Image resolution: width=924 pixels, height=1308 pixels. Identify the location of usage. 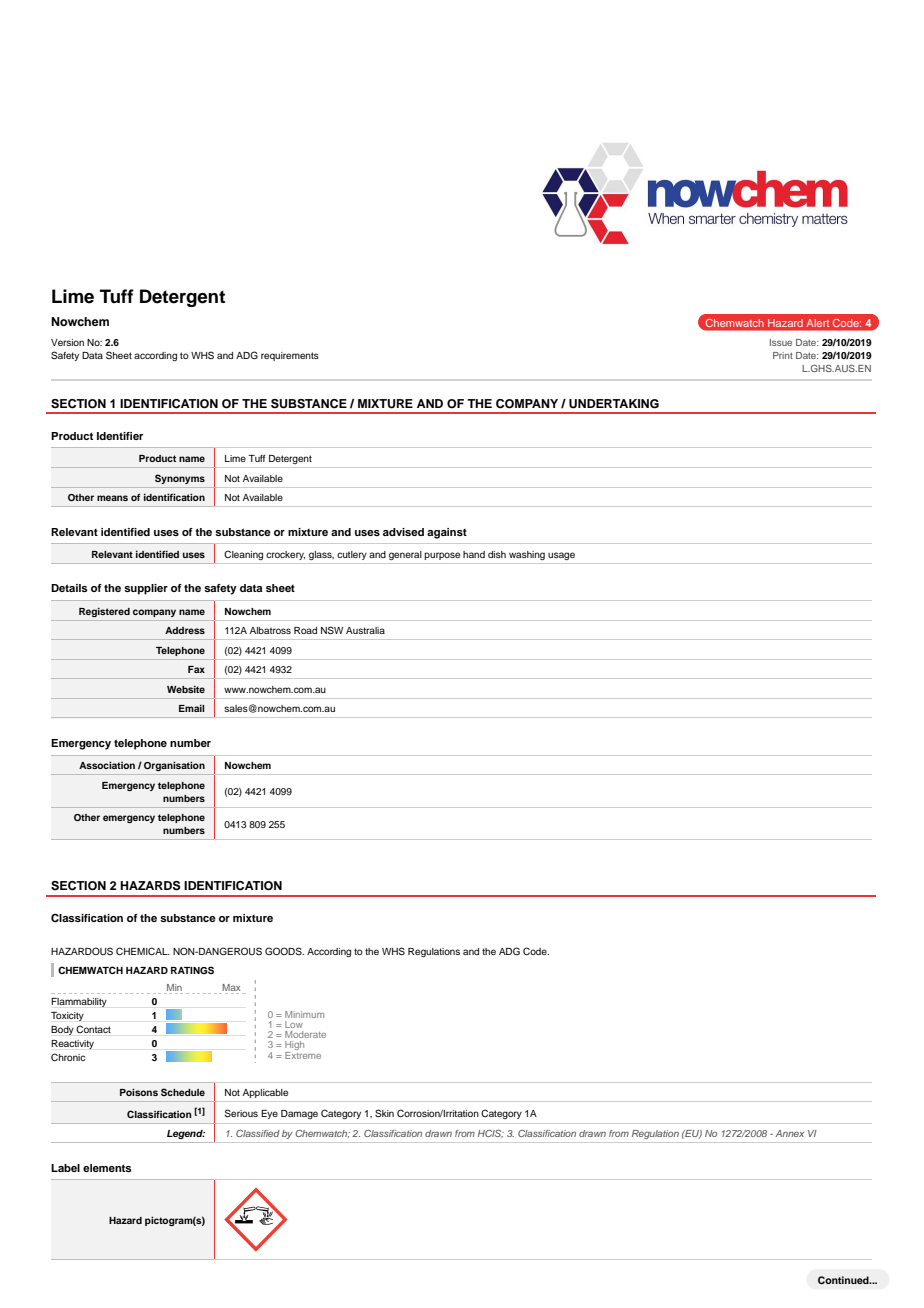
(561, 556).
